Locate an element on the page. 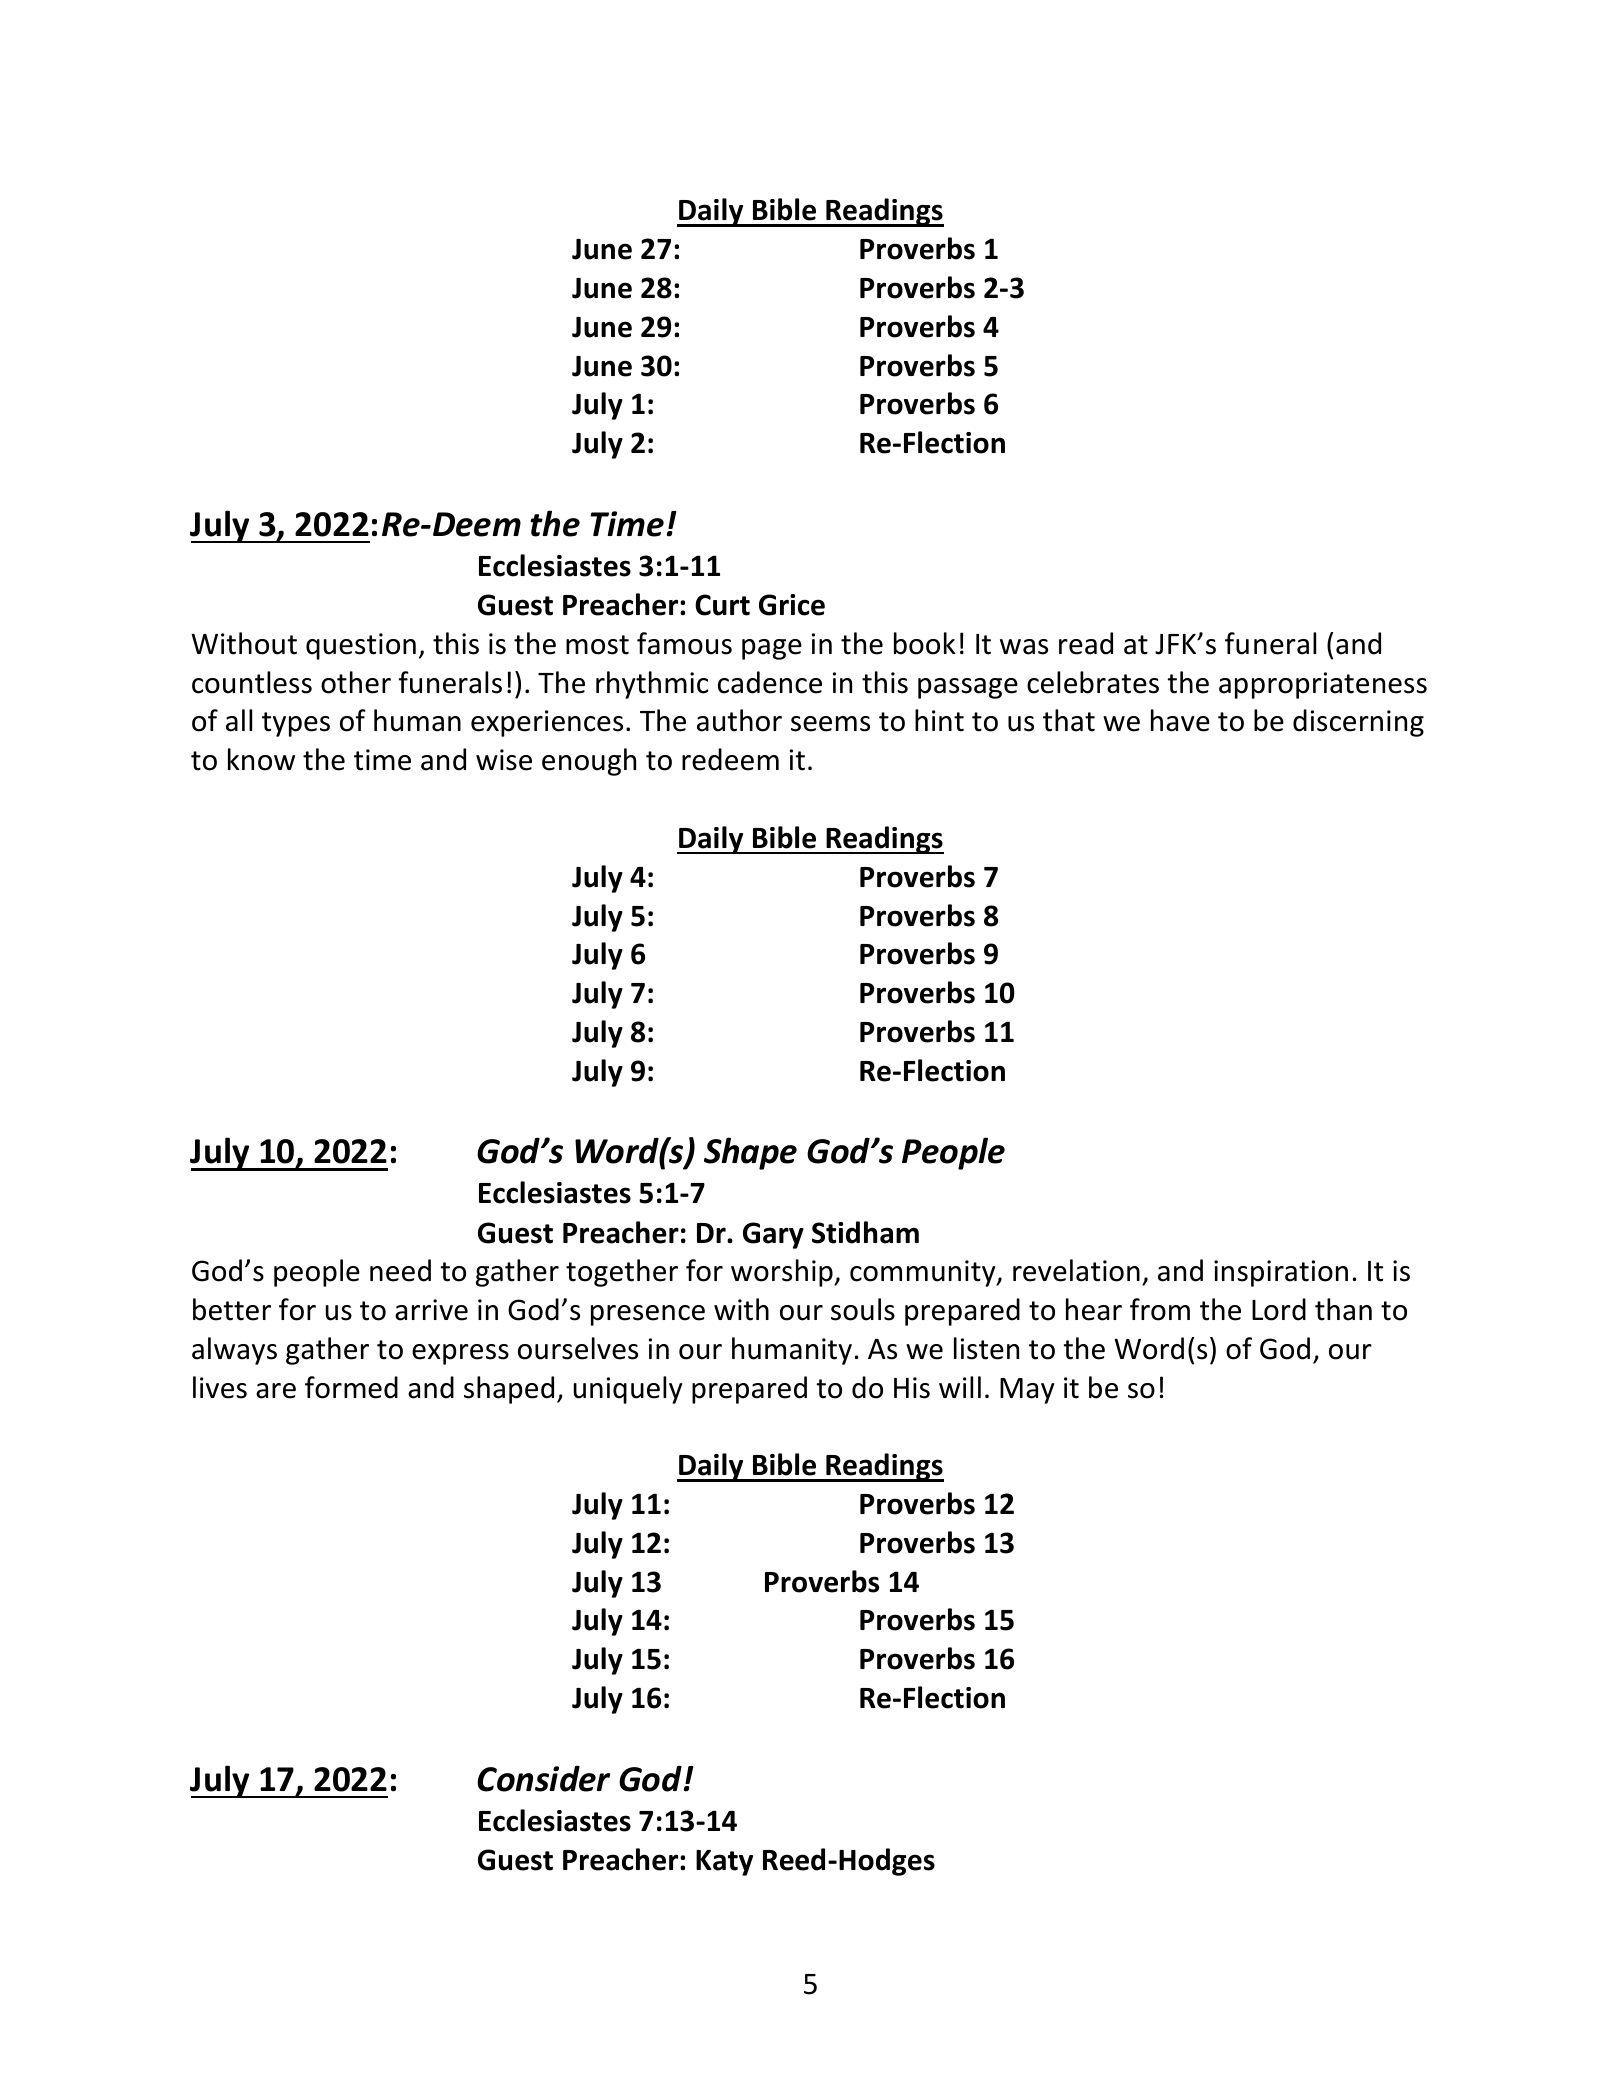  enough is located at coordinates (589, 762).
